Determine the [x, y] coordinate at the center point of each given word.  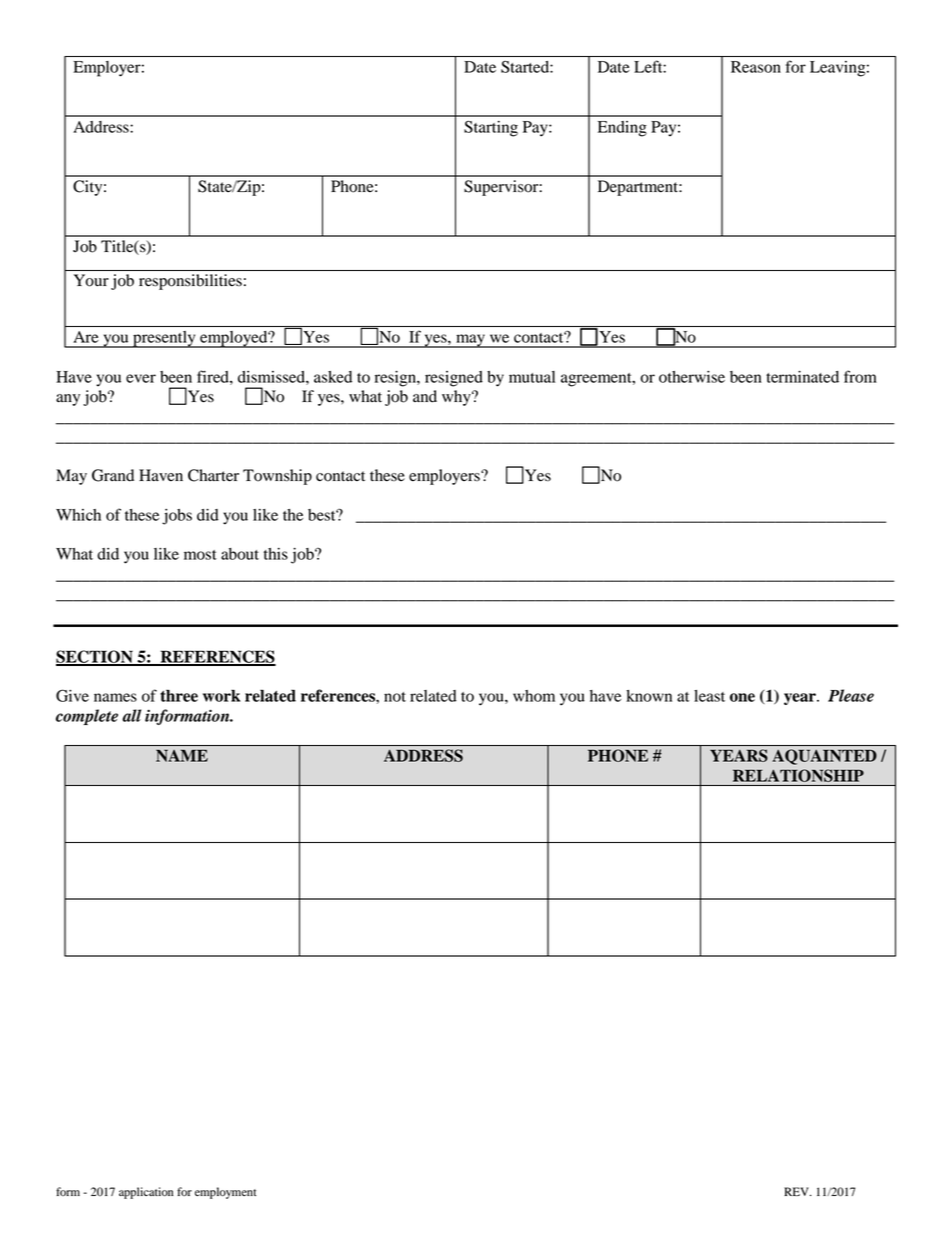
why [457, 398]
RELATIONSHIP [798, 775]
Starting [491, 128]
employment [225, 1193]
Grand [113, 475]
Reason [756, 67]
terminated [802, 377]
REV [797, 1191]
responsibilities [190, 282]
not [395, 697]
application [146, 1193]
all [131, 715]
